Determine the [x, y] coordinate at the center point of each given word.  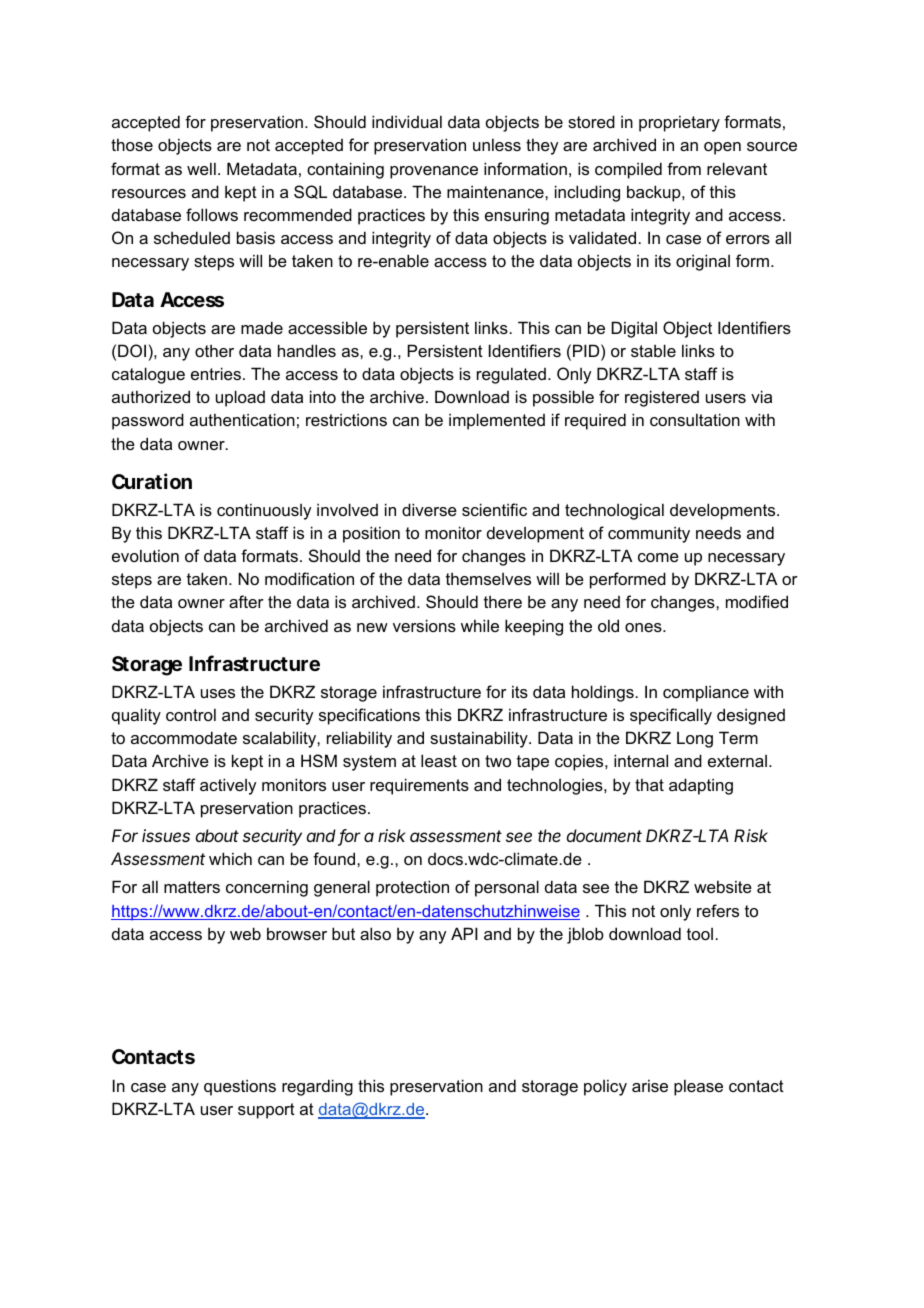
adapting [701, 786]
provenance [434, 172]
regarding [317, 1087]
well [201, 168]
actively [228, 786]
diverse [429, 509]
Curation [152, 481]
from [684, 168]
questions [240, 1087]
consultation [695, 419]
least [439, 760]
